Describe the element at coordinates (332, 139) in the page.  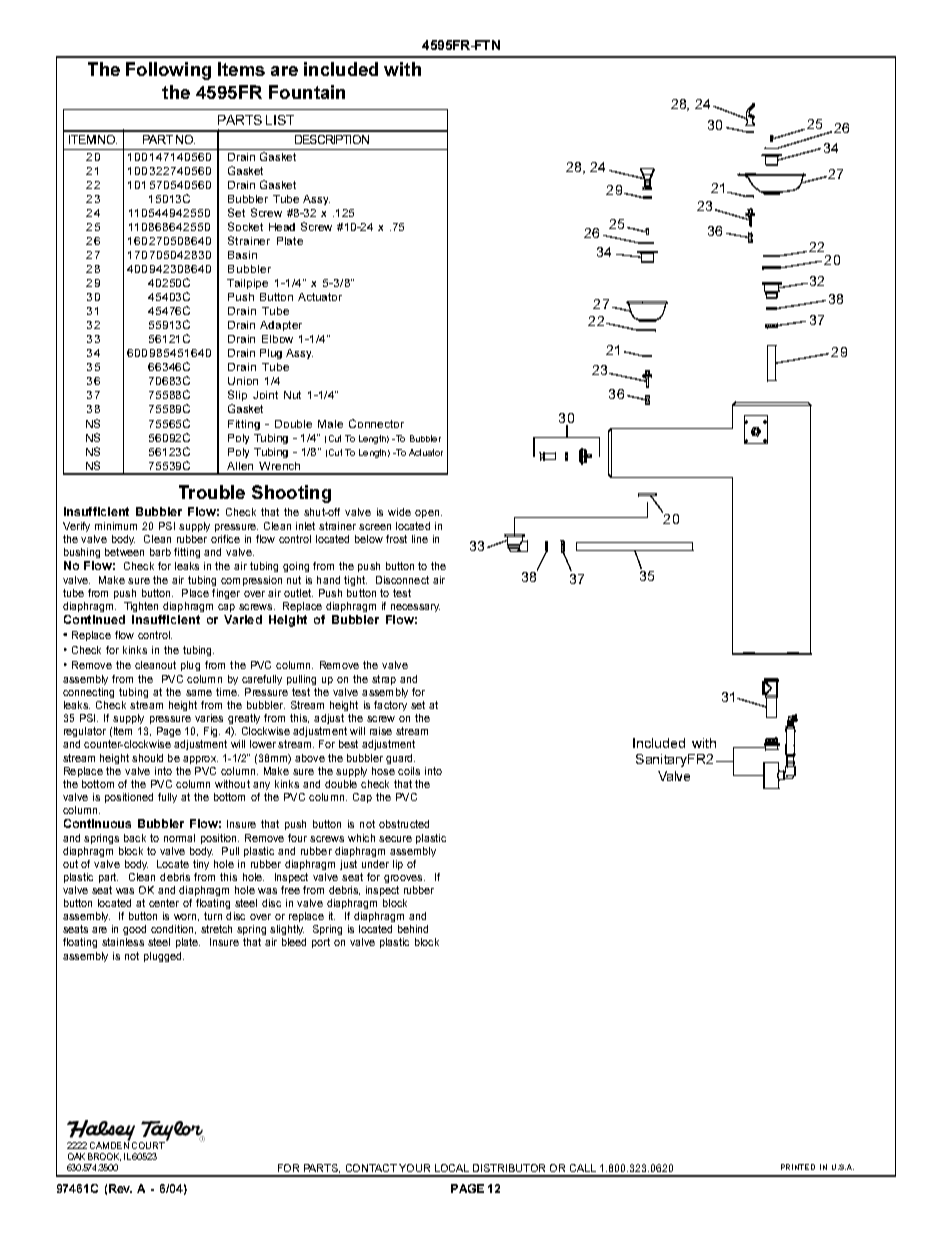
I see `DESCRIPTION` at that location.
